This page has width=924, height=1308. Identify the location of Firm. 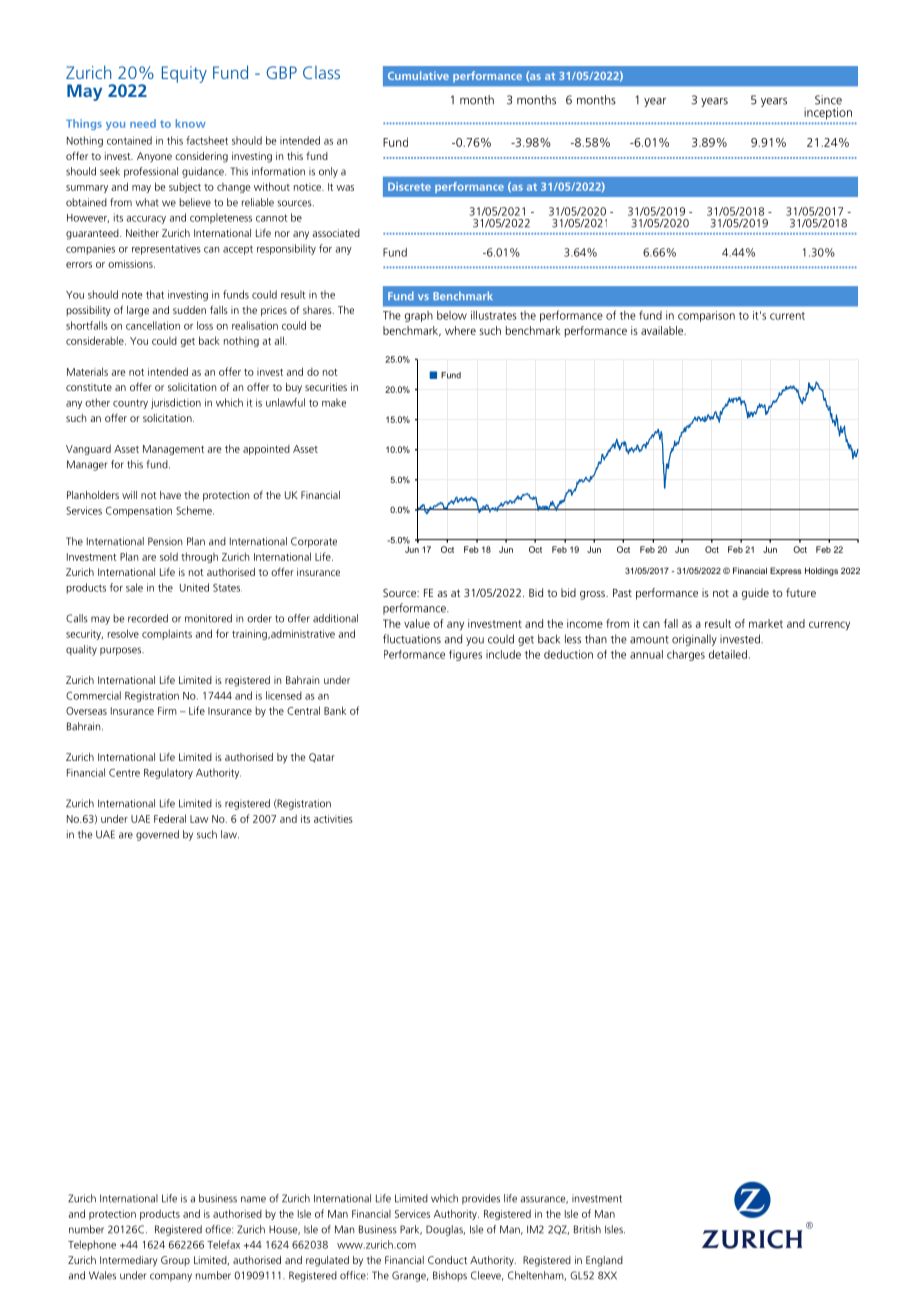
(167, 711).
